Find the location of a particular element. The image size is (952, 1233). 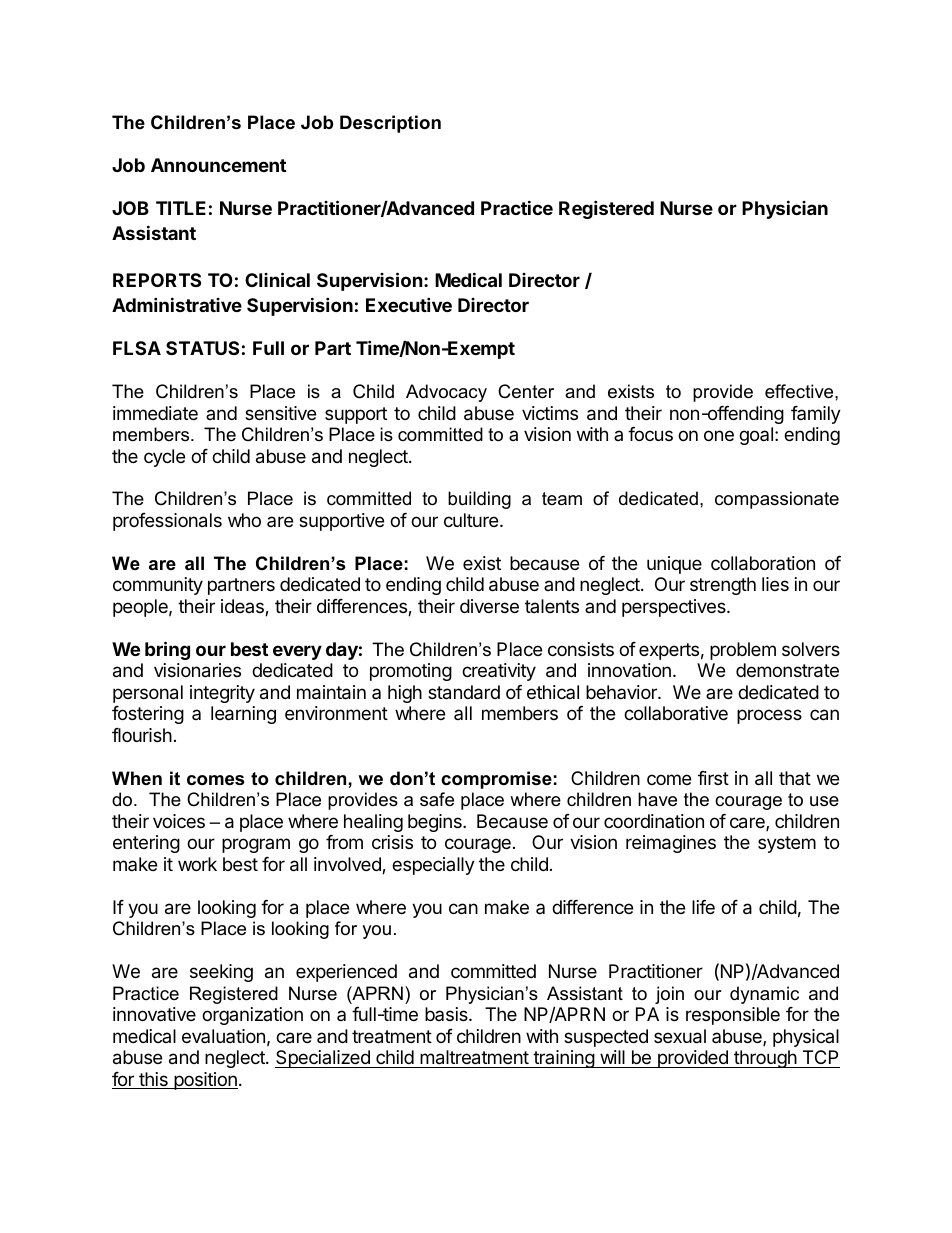

Description is located at coordinates (390, 124).
